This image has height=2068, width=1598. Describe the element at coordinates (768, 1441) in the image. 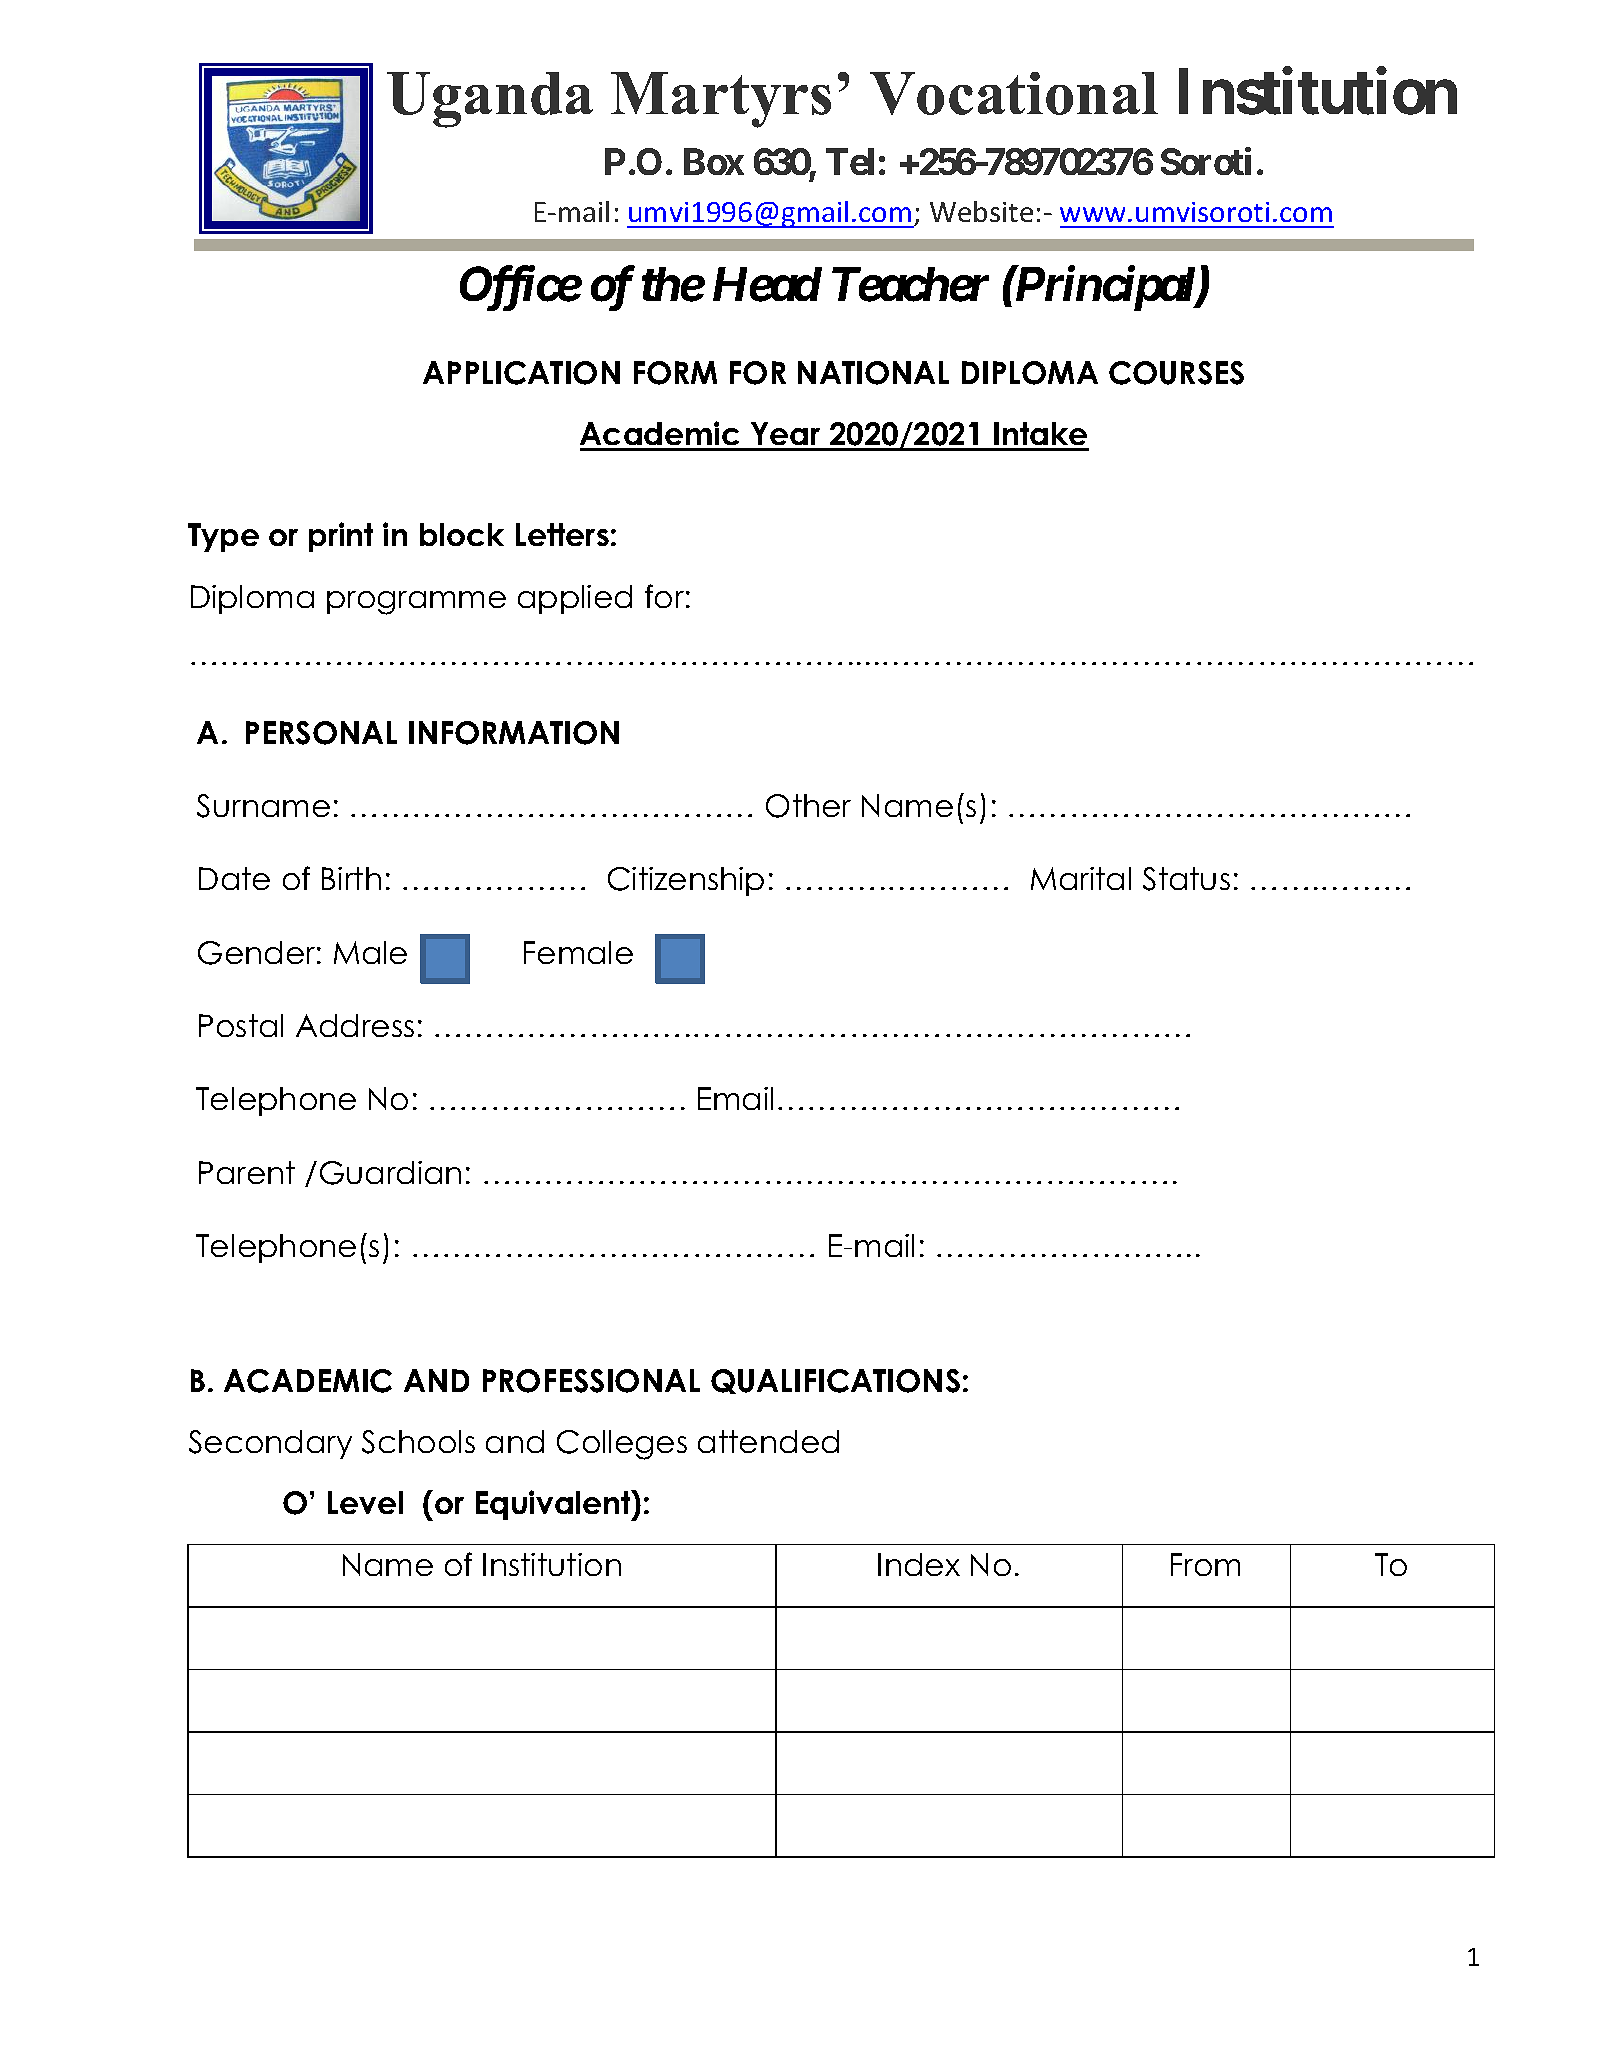

I see `attended` at that location.
